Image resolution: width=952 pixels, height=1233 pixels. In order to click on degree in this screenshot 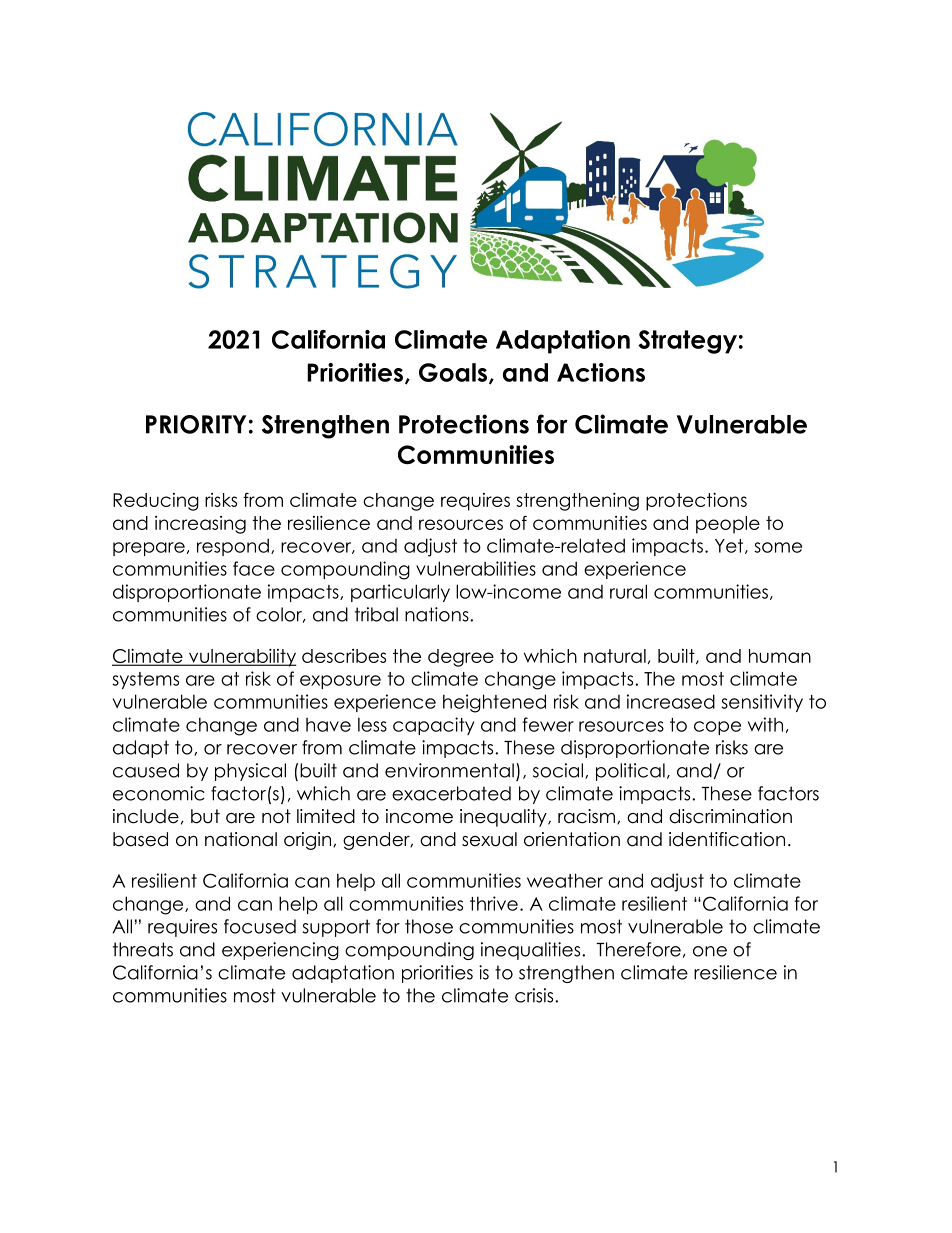, I will do `click(461, 658)`.
